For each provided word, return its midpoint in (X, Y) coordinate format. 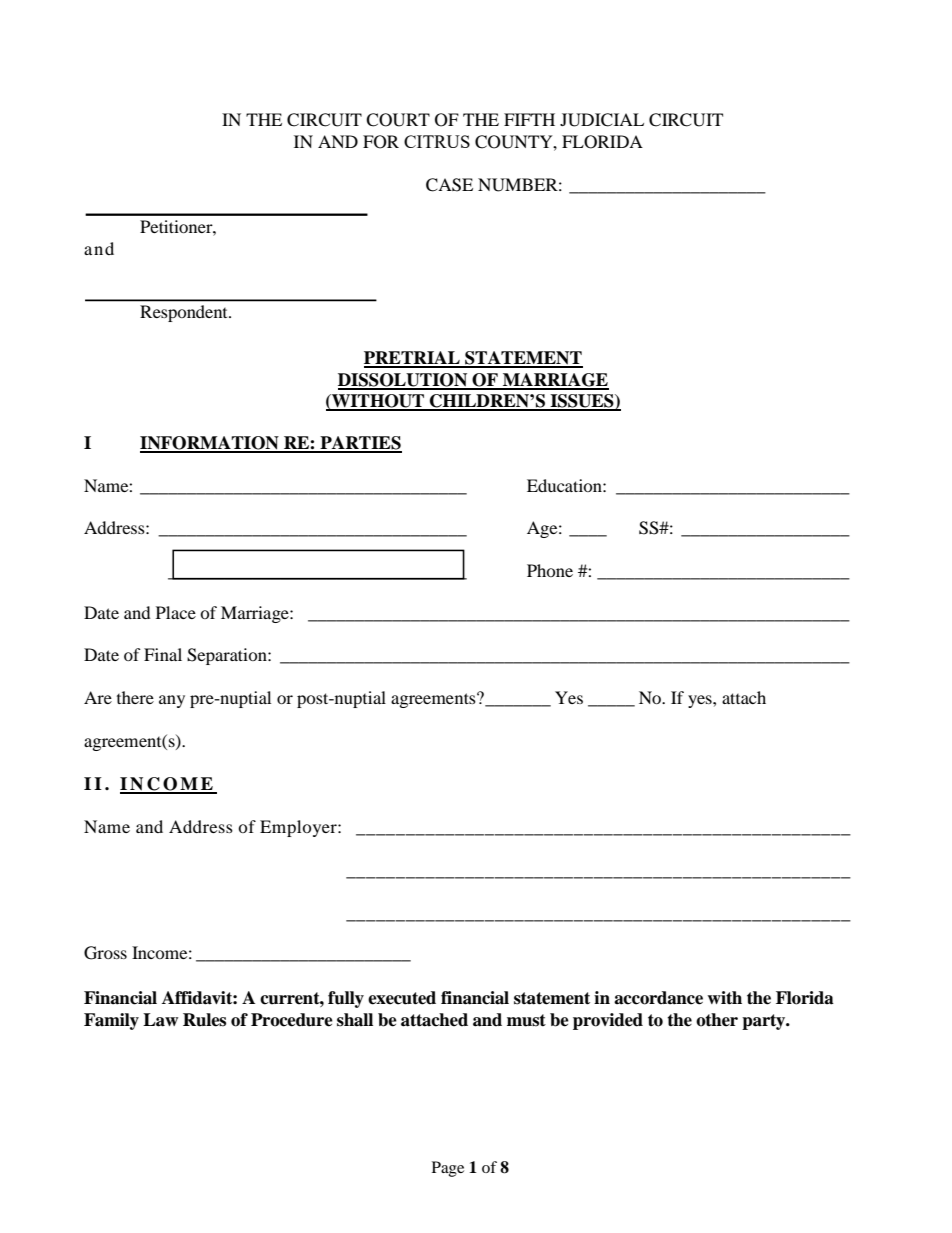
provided (608, 1021)
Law (160, 1020)
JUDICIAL (602, 120)
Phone (550, 570)
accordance (658, 998)
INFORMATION (210, 444)
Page (448, 1169)
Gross (105, 953)
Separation (228, 656)
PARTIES (360, 444)
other (717, 1020)
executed (402, 998)
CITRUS (437, 141)
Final (163, 654)
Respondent (185, 313)
